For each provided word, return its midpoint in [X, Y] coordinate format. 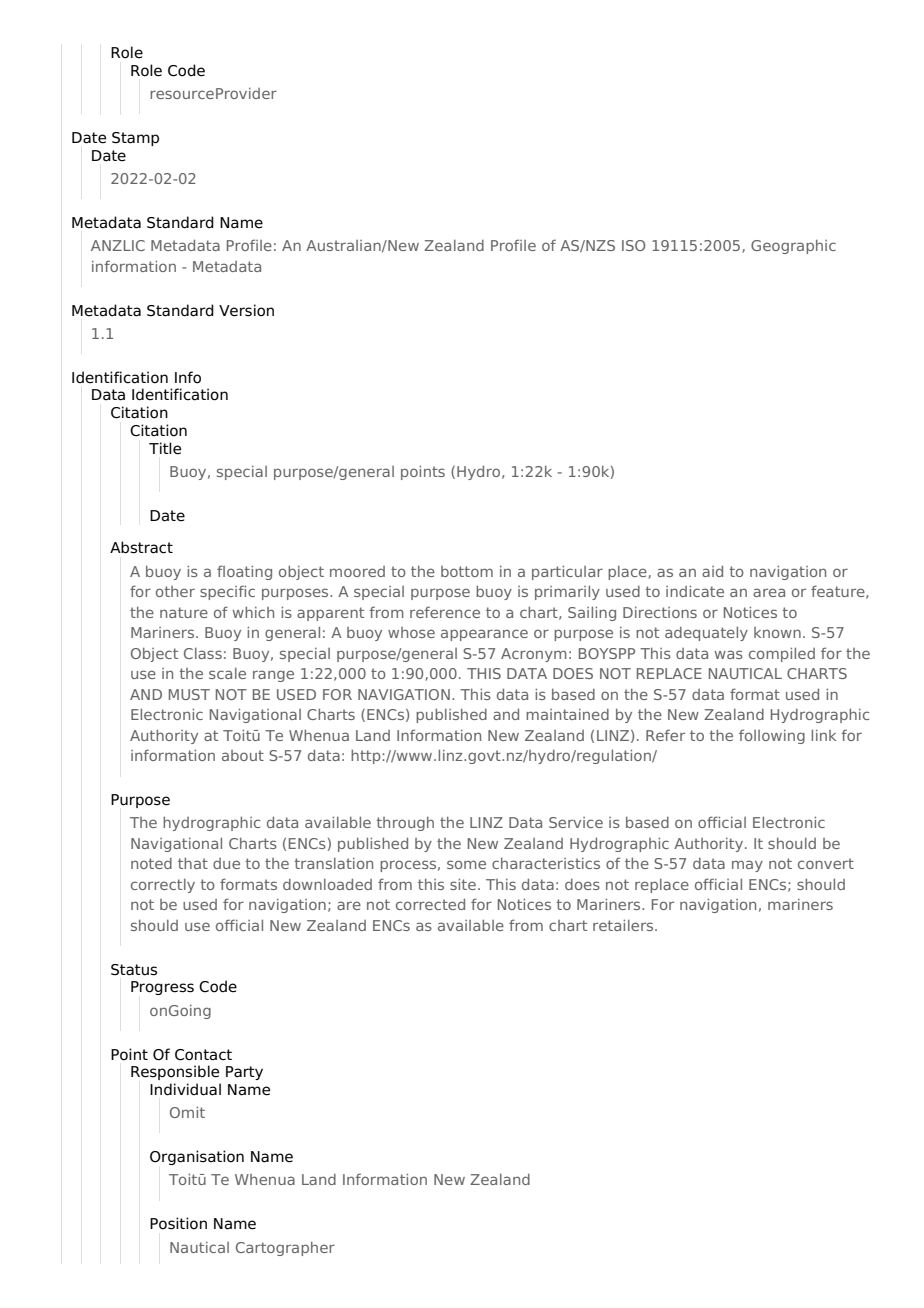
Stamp [135, 139]
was [729, 654]
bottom [467, 571]
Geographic [793, 247]
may [747, 866]
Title [165, 448]
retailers [624, 925]
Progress [162, 988]
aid [712, 571]
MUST [189, 694]
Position [178, 1223]
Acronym [534, 655]
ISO [633, 245]
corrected [430, 904]
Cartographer [285, 1249]
